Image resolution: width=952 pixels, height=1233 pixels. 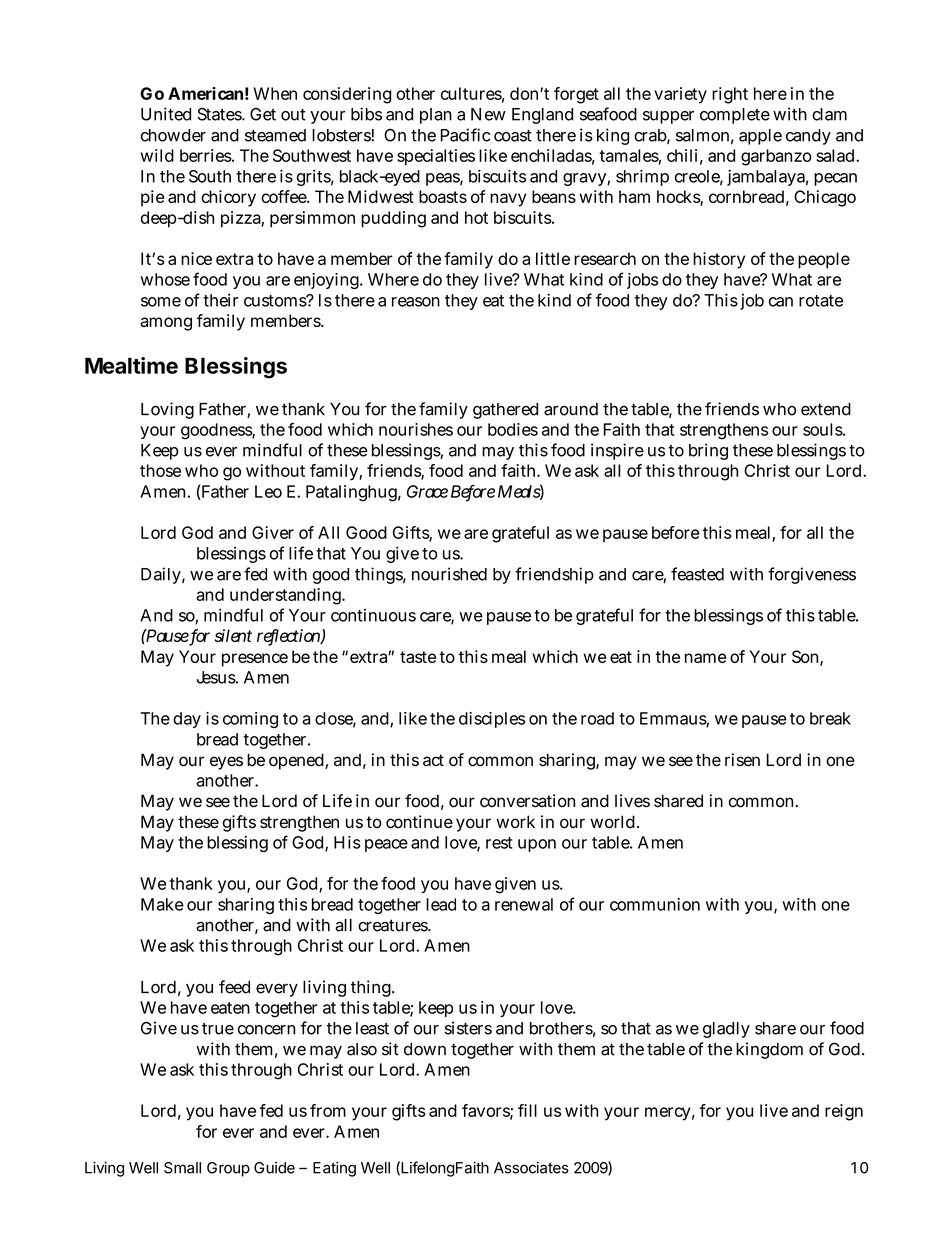 I want to click on risen, so click(x=742, y=760).
